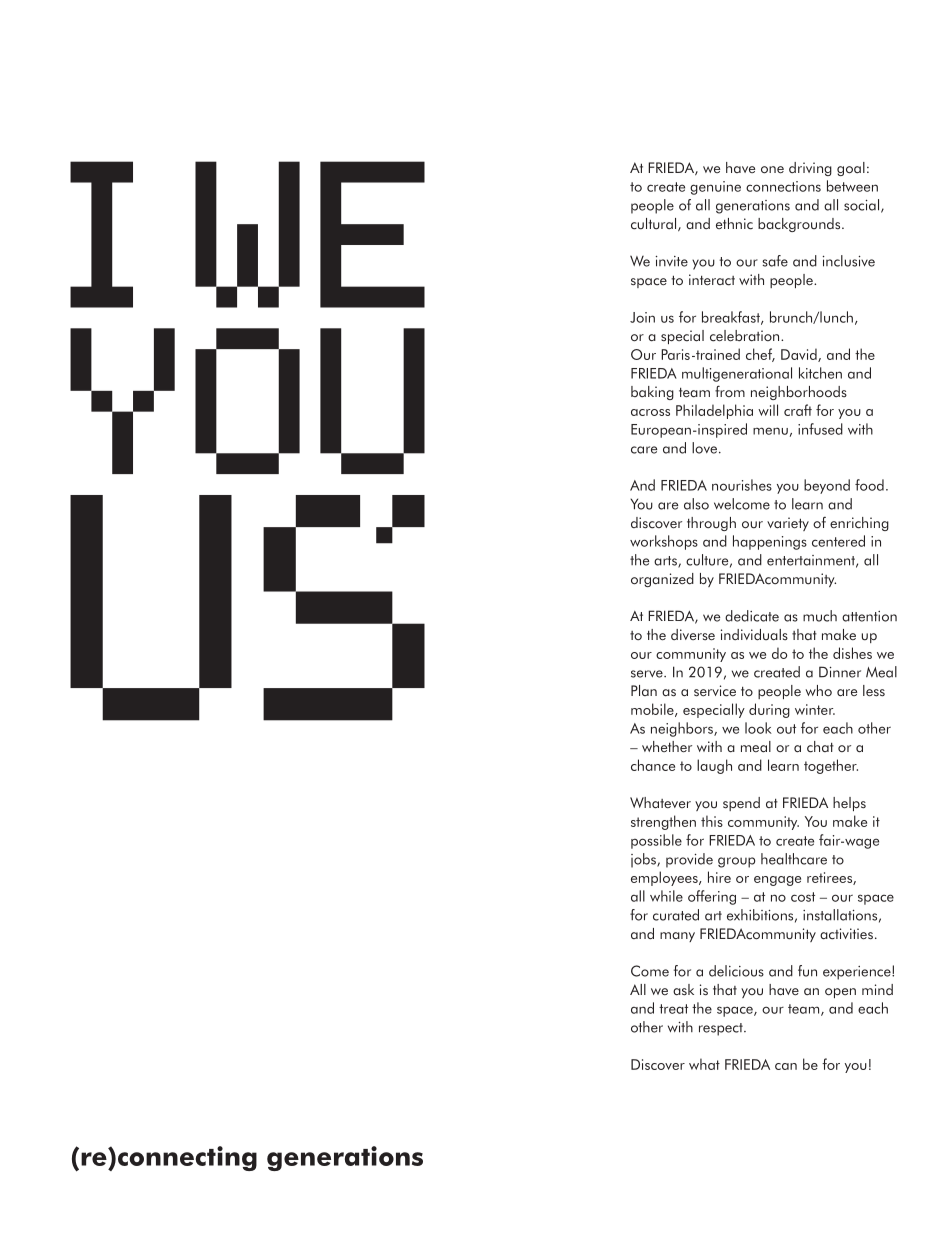 The image size is (952, 1233). What do you see at coordinates (852, 186) in the page?
I see `between` at bounding box center [852, 186].
